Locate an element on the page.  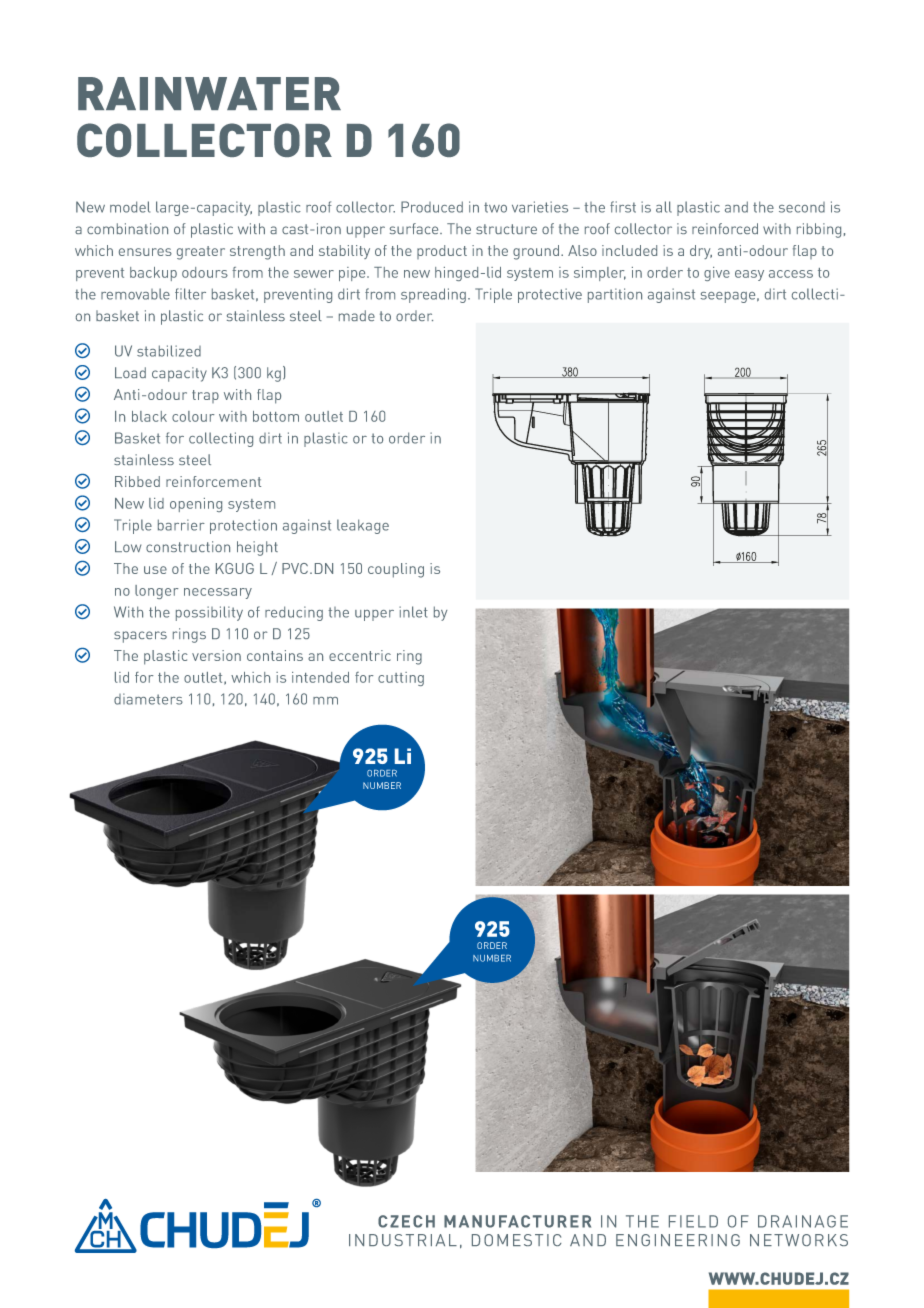
cutting is located at coordinates (401, 679).
